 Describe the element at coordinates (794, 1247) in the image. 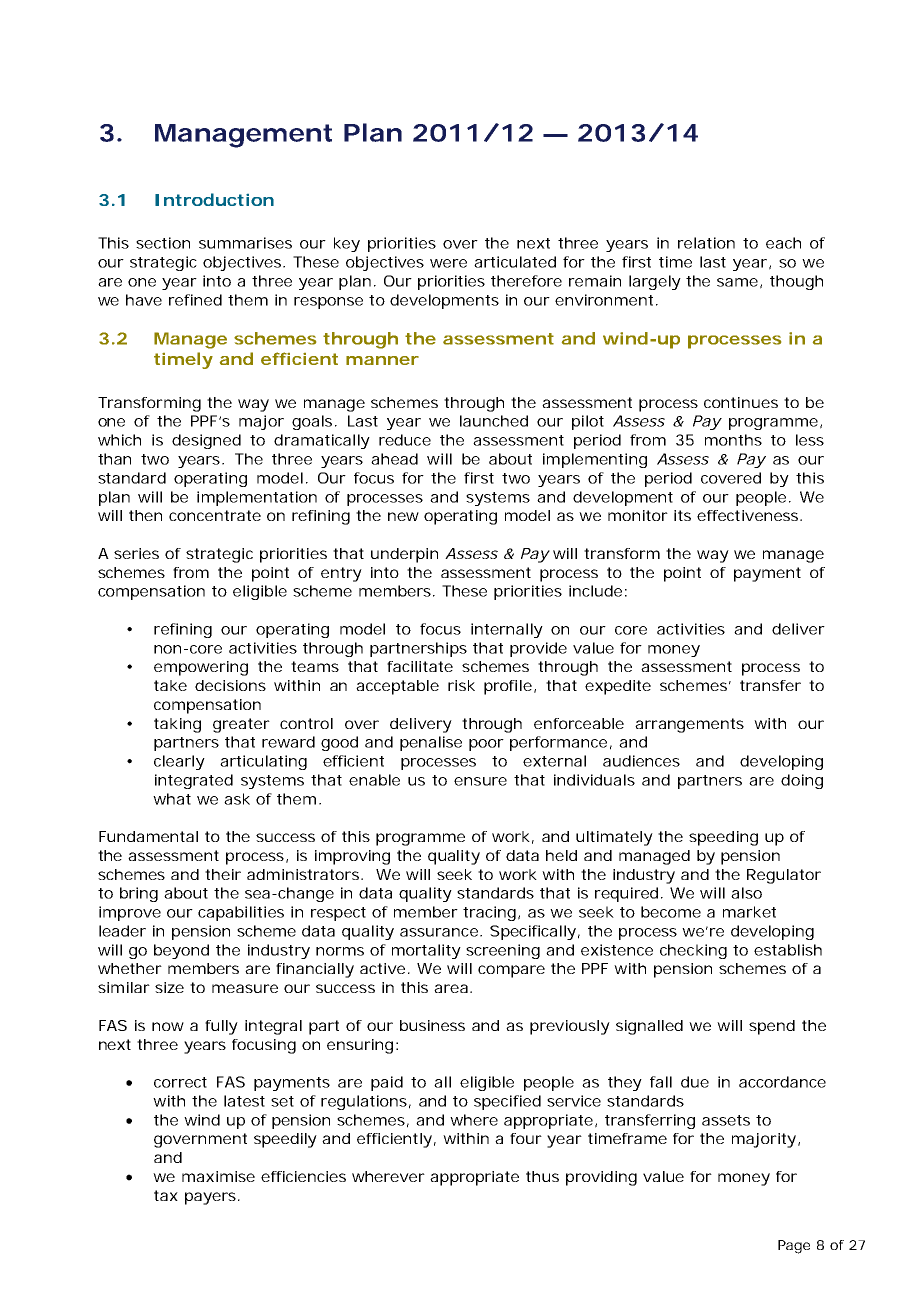

I see `Page` at that location.
